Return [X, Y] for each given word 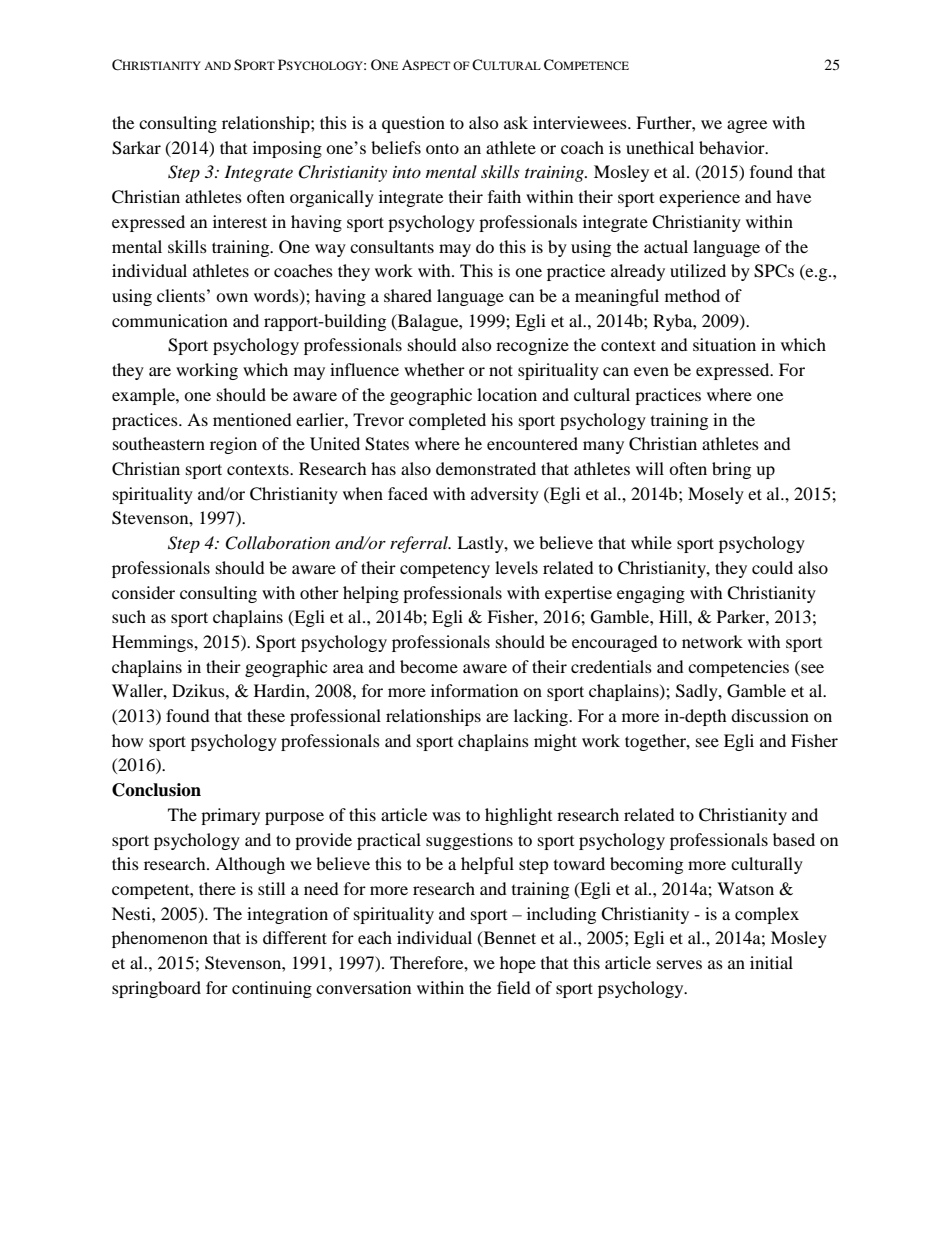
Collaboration [277, 543]
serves [679, 964]
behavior [733, 147]
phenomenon [160, 939]
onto [442, 149]
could [772, 567]
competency [445, 570]
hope [518, 964]
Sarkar [136, 148]
